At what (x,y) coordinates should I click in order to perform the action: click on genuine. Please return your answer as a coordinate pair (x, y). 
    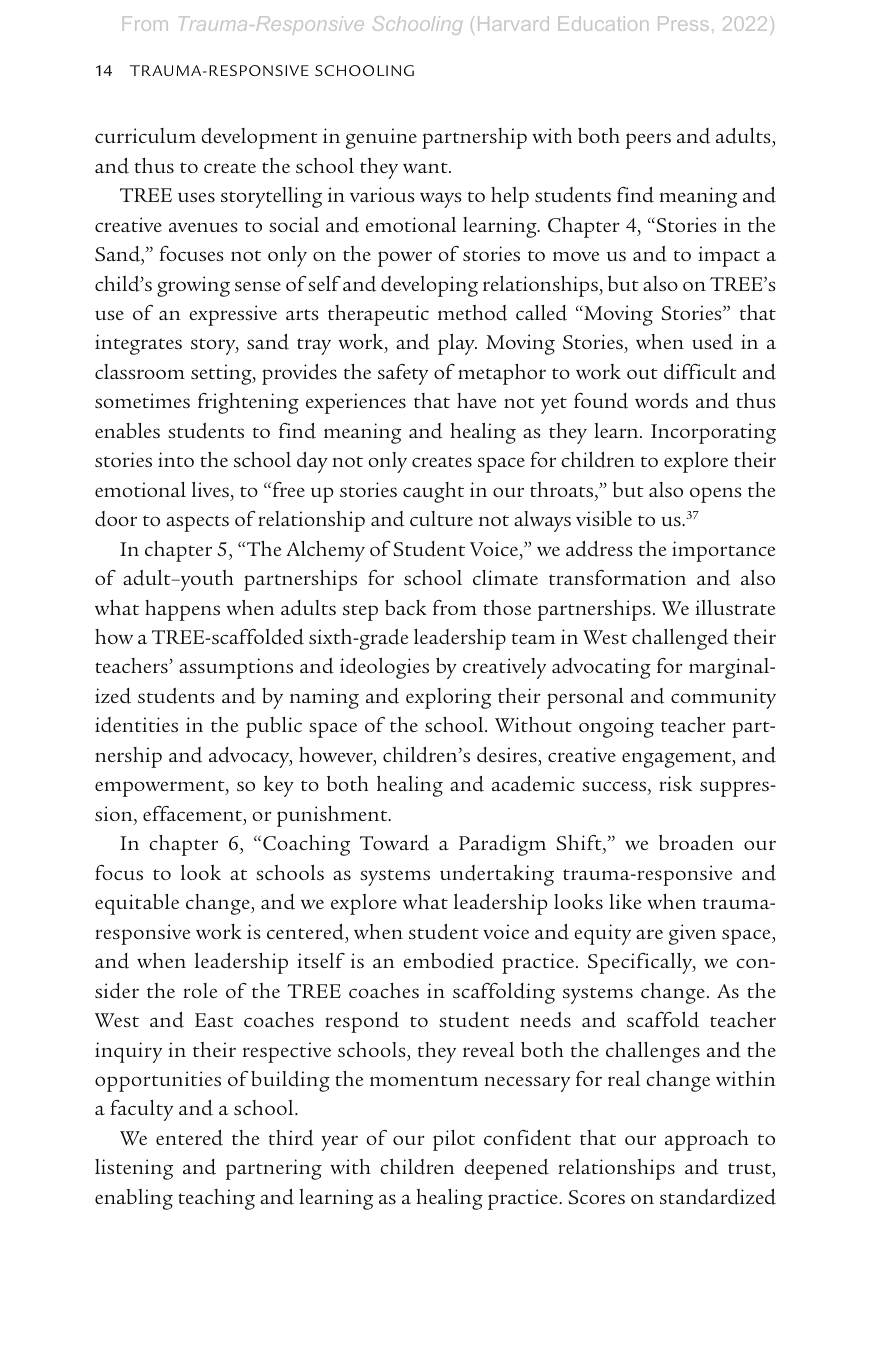
    Looking at the image, I should click on (381, 138).
